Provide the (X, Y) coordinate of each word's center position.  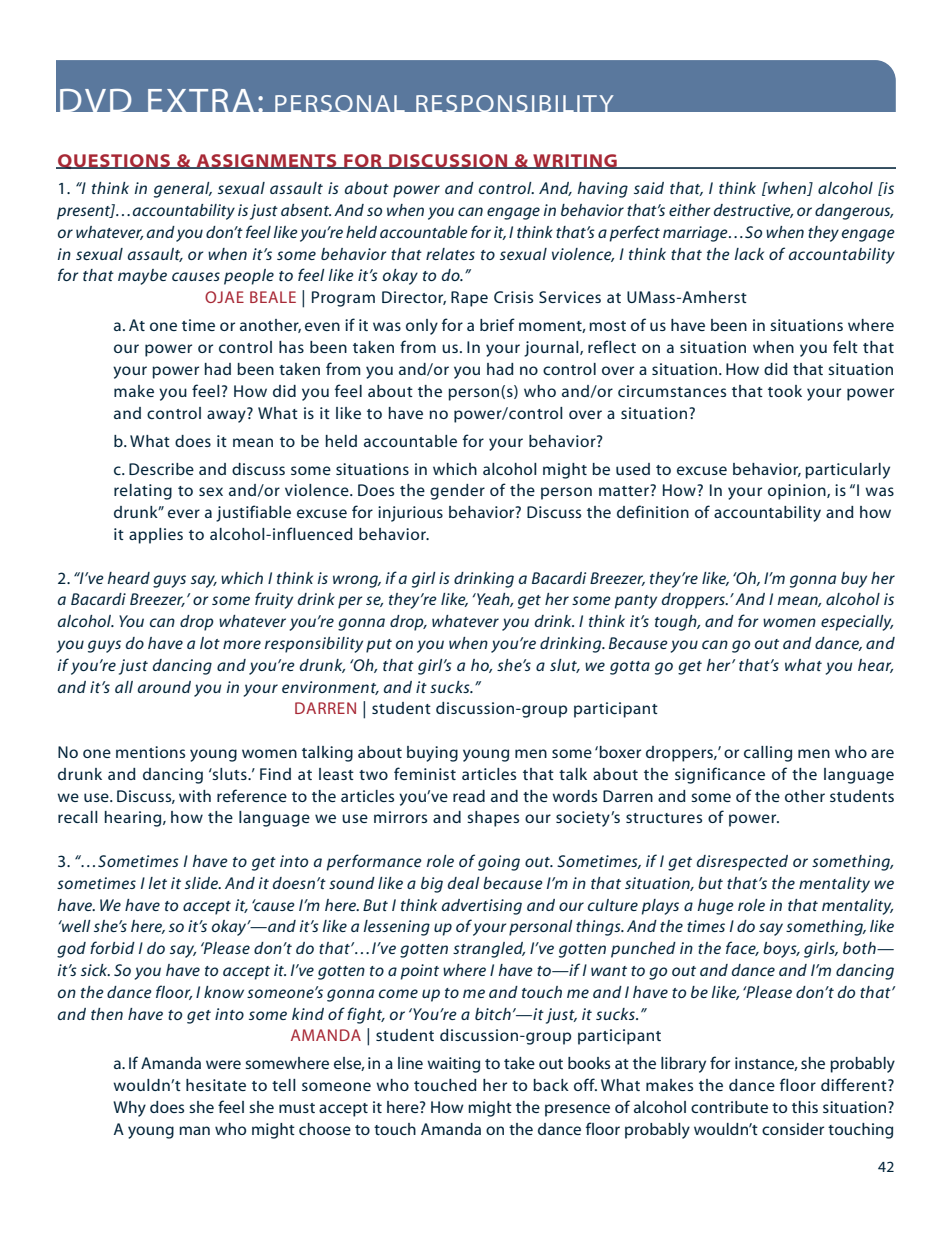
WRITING (575, 161)
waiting (453, 1065)
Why (129, 1109)
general (183, 190)
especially (857, 623)
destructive (753, 211)
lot (210, 643)
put (379, 646)
